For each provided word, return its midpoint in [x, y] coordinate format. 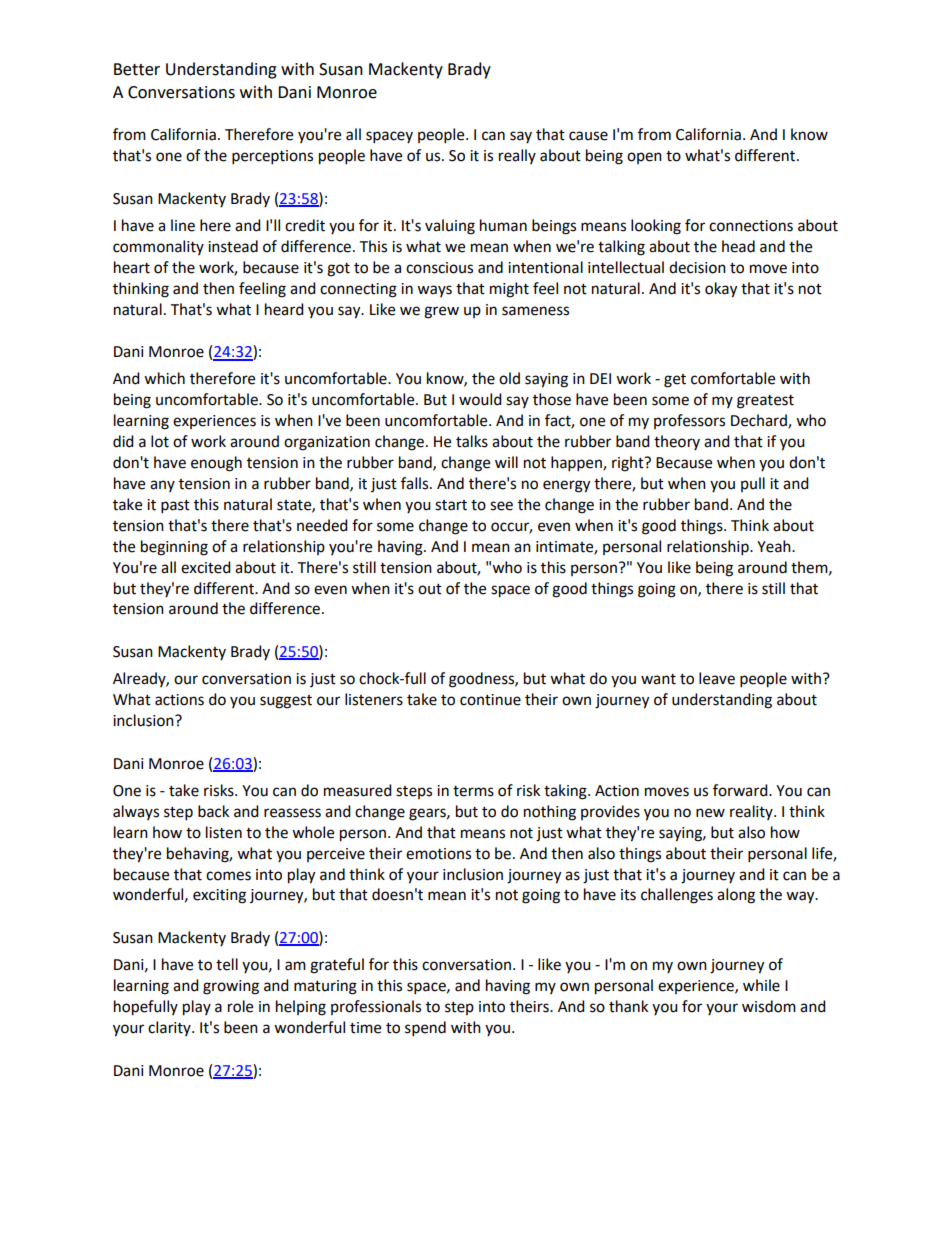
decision [697, 267]
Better [137, 69]
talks [472, 441]
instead [233, 246]
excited [206, 567]
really [517, 156]
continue [490, 700]
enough [216, 464]
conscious [439, 268]
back [213, 811]
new [710, 813]
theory [677, 442]
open [644, 158]
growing [231, 987]
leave [717, 678]
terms [473, 791]
